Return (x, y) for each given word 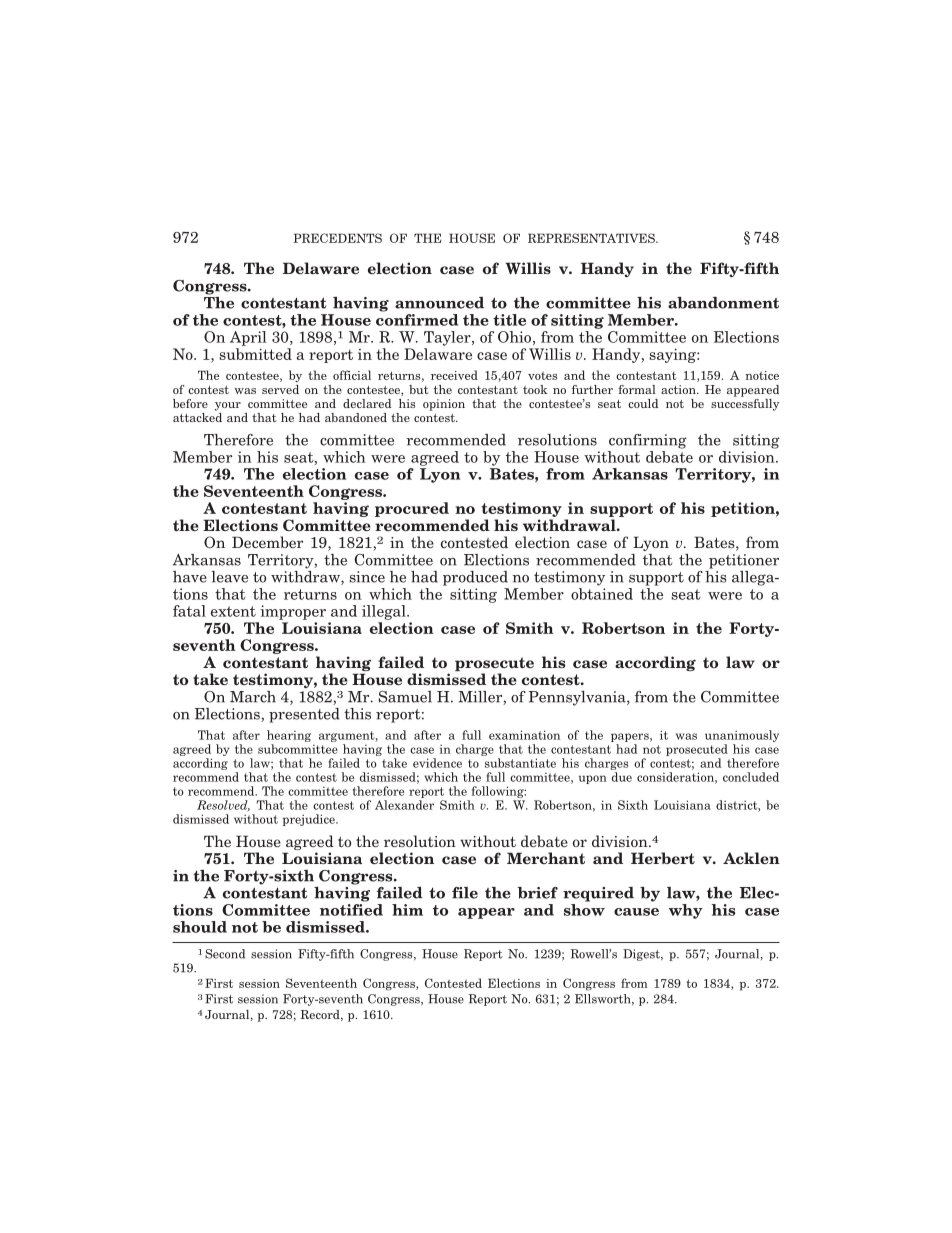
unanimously (742, 736)
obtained (602, 592)
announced (439, 303)
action (679, 389)
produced (475, 578)
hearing (289, 736)
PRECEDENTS (337, 238)
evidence (437, 763)
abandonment (723, 303)
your (228, 406)
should (200, 927)
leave (229, 577)
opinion (444, 405)
